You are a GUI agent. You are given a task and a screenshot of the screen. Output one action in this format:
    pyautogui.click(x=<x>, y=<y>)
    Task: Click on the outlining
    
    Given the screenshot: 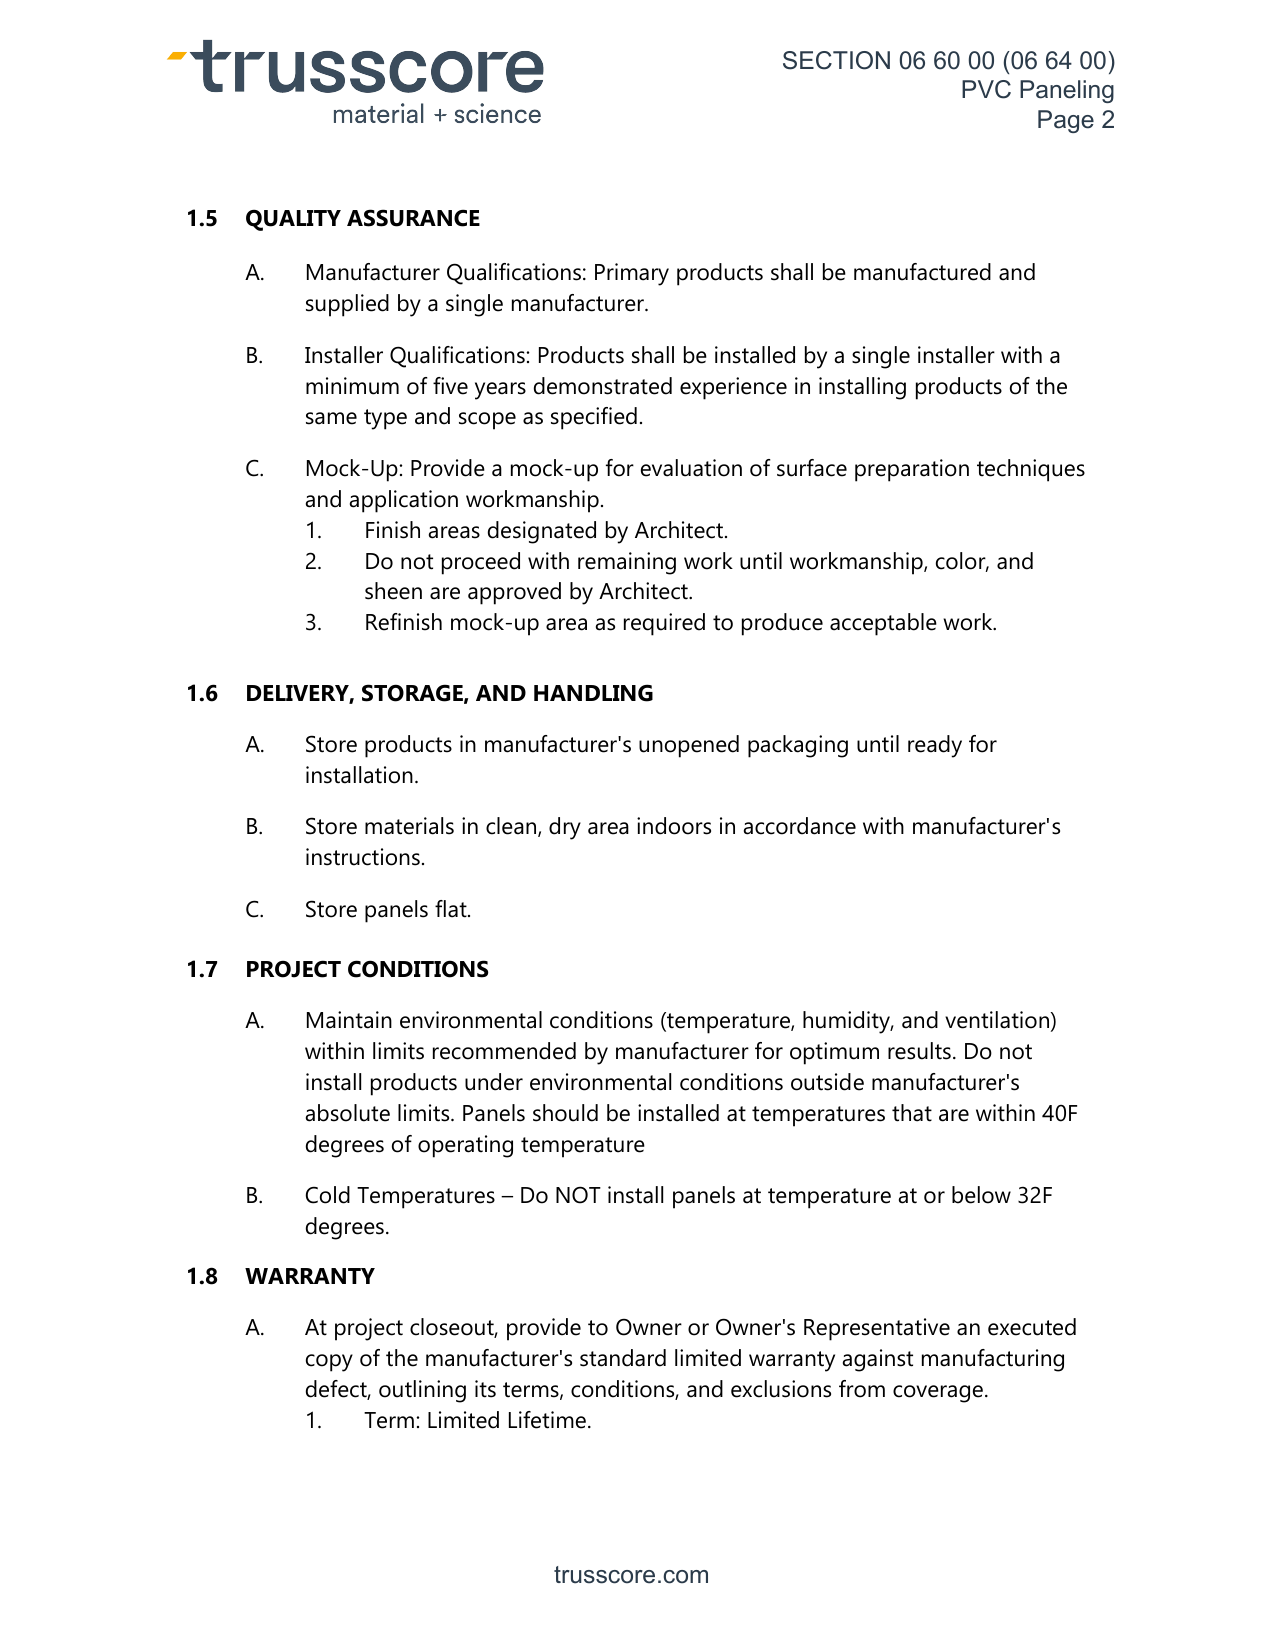 What is the action you would take?
    pyautogui.click(x=422, y=1391)
